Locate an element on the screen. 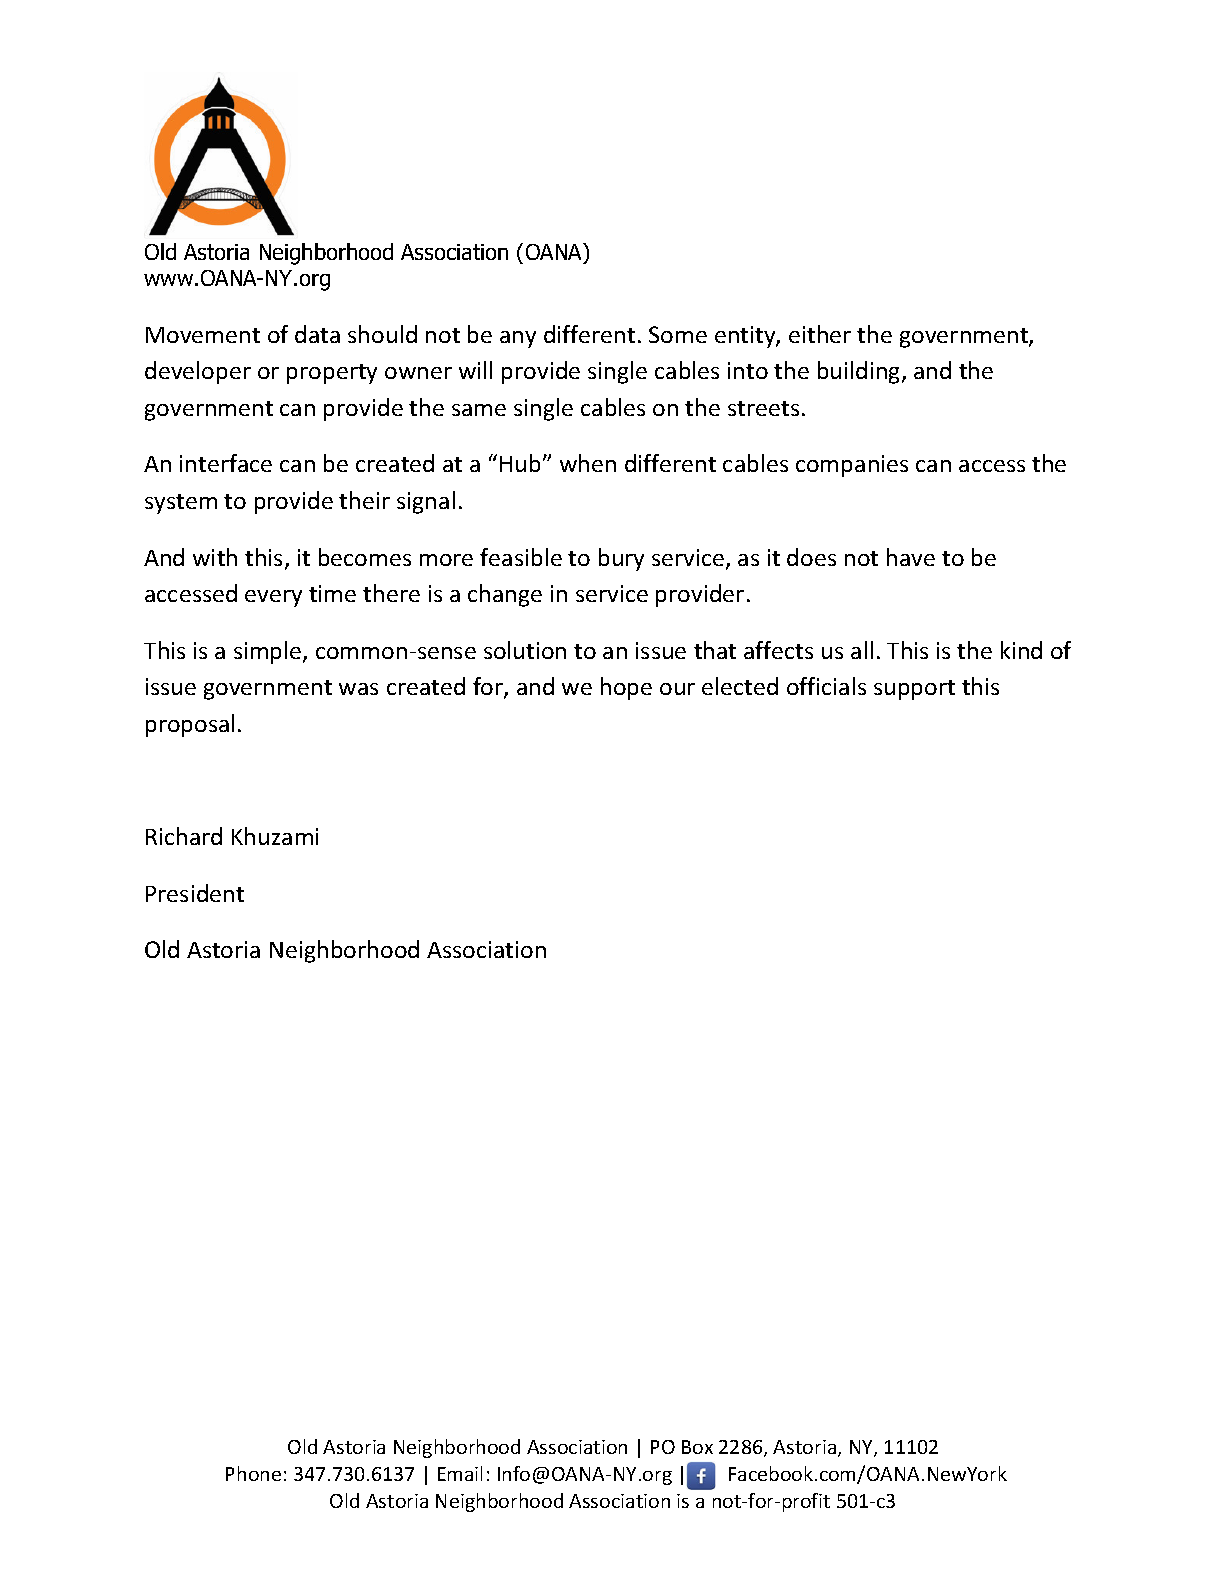 The height and width of the screenshot is (1587, 1227). hope is located at coordinates (626, 688).
